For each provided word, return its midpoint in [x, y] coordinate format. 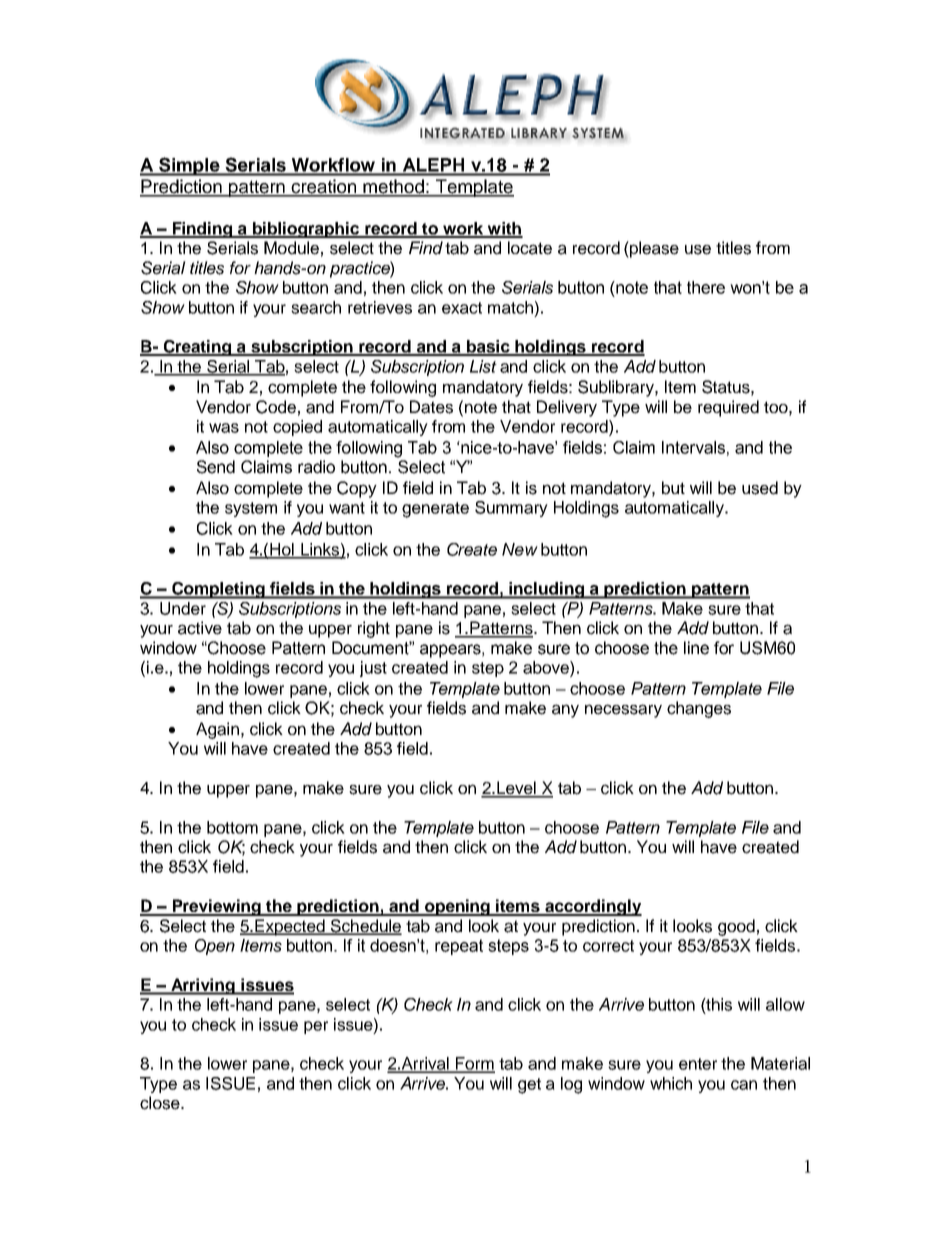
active [200, 628]
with [504, 229]
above [547, 667]
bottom [232, 827]
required [728, 408]
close [161, 1103]
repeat [459, 947]
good [736, 927]
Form [474, 1064]
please [653, 249]
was [224, 428]
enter [698, 1064]
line [696, 648]
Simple [189, 166]
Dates [431, 407]
